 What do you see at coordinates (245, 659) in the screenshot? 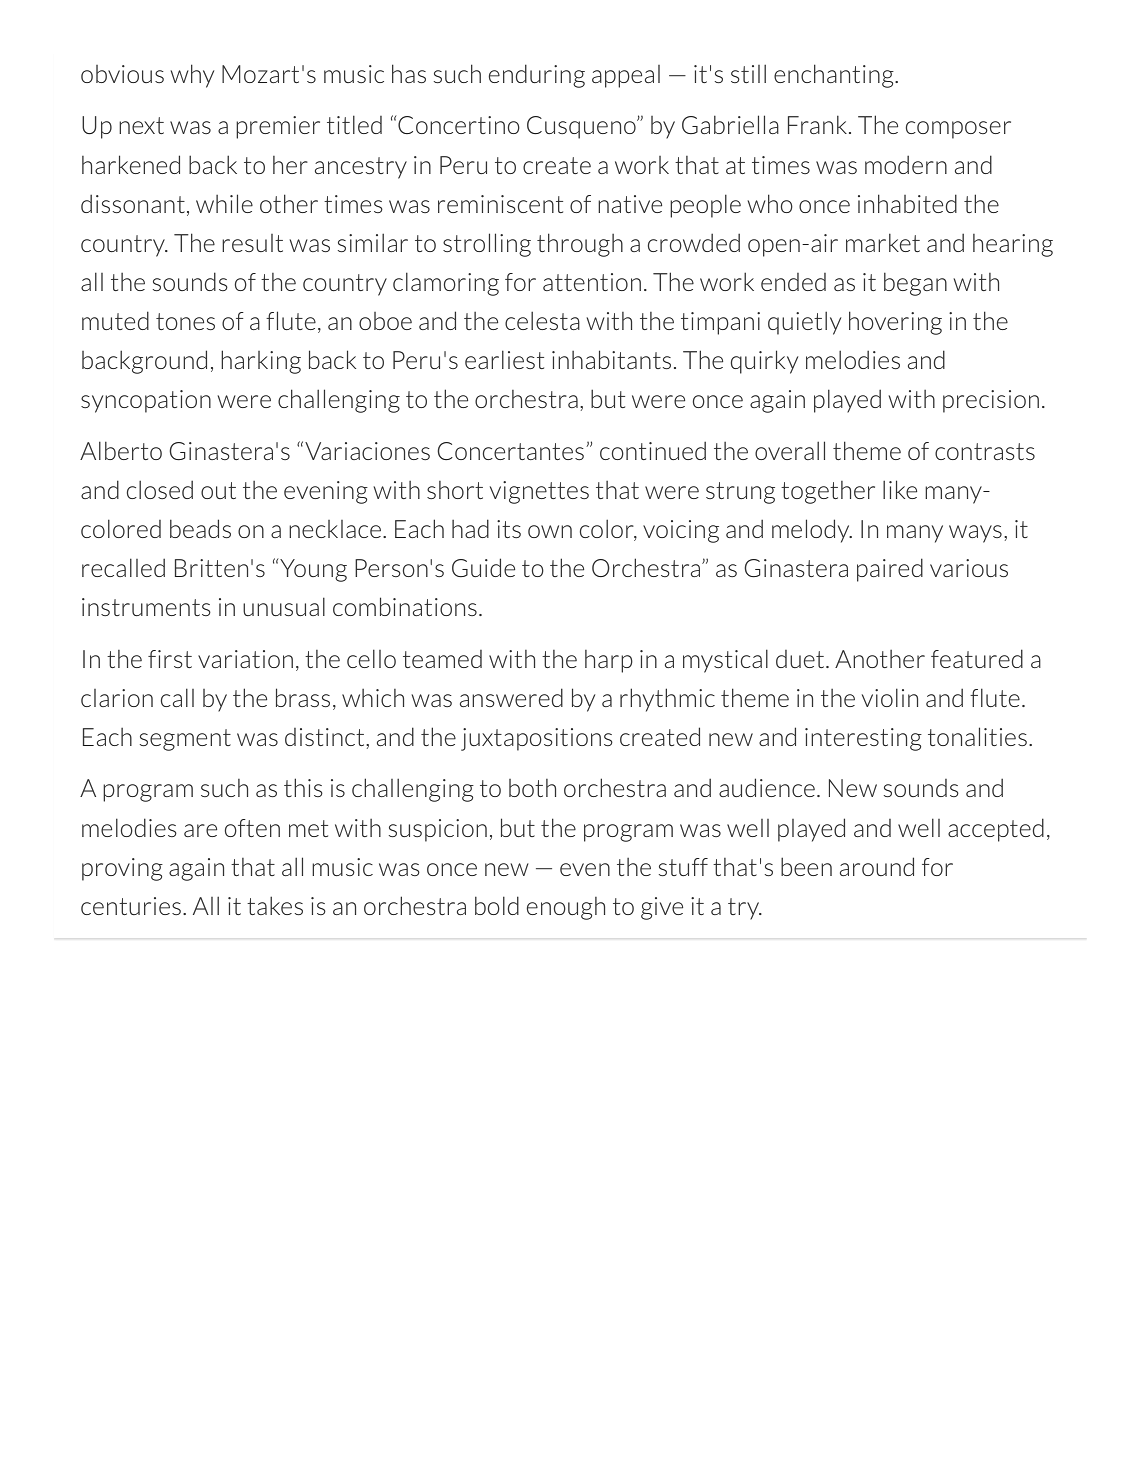
I see `variation` at bounding box center [245, 659].
